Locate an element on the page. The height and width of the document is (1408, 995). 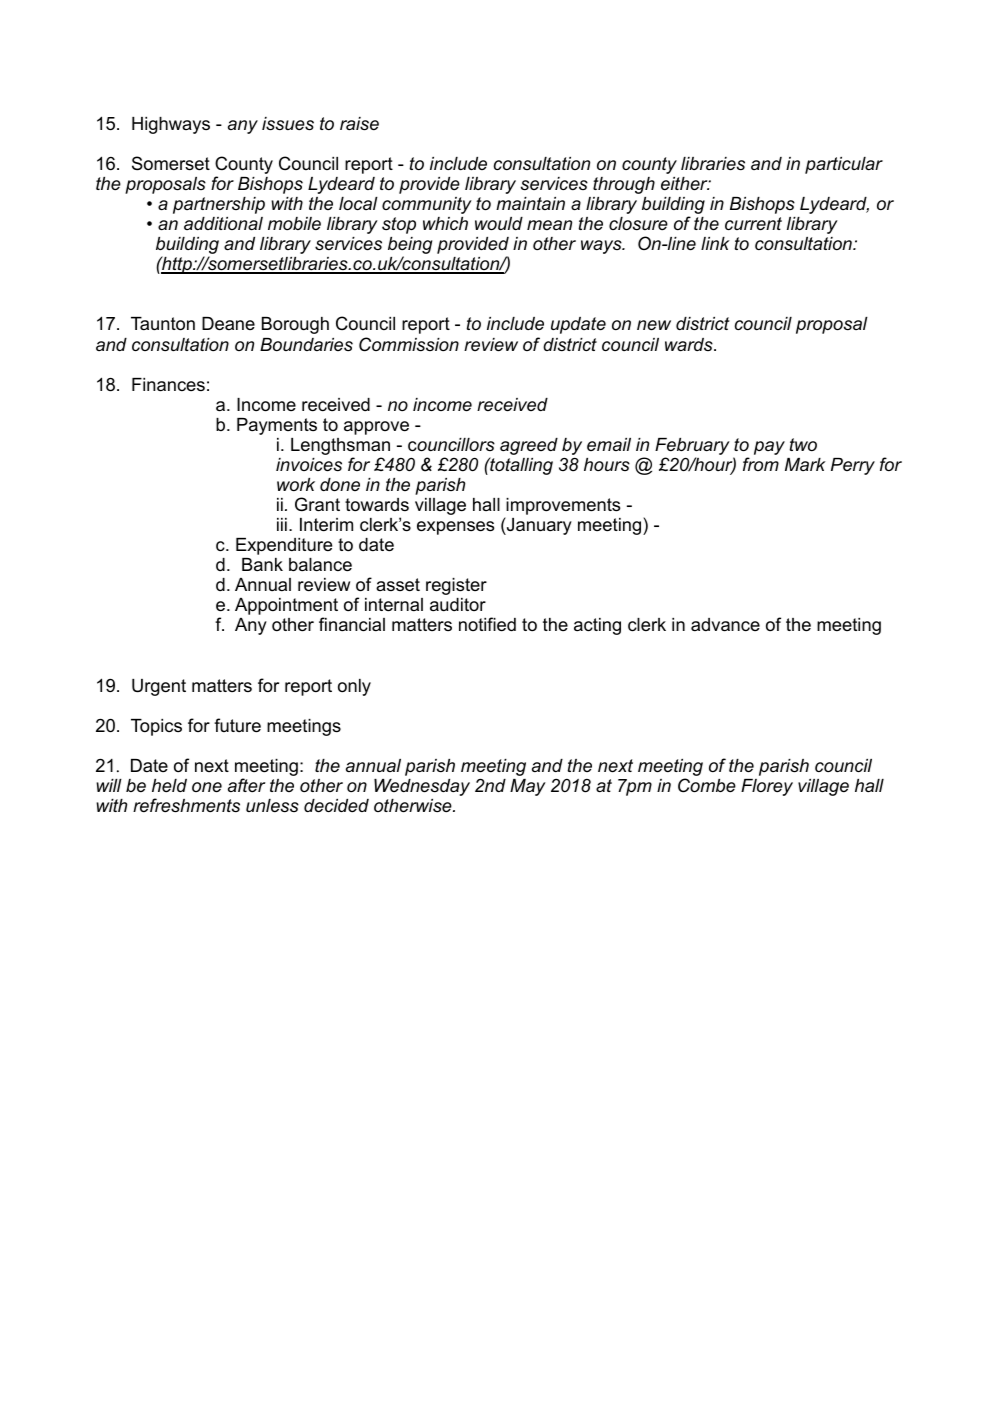
advance is located at coordinates (725, 625).
